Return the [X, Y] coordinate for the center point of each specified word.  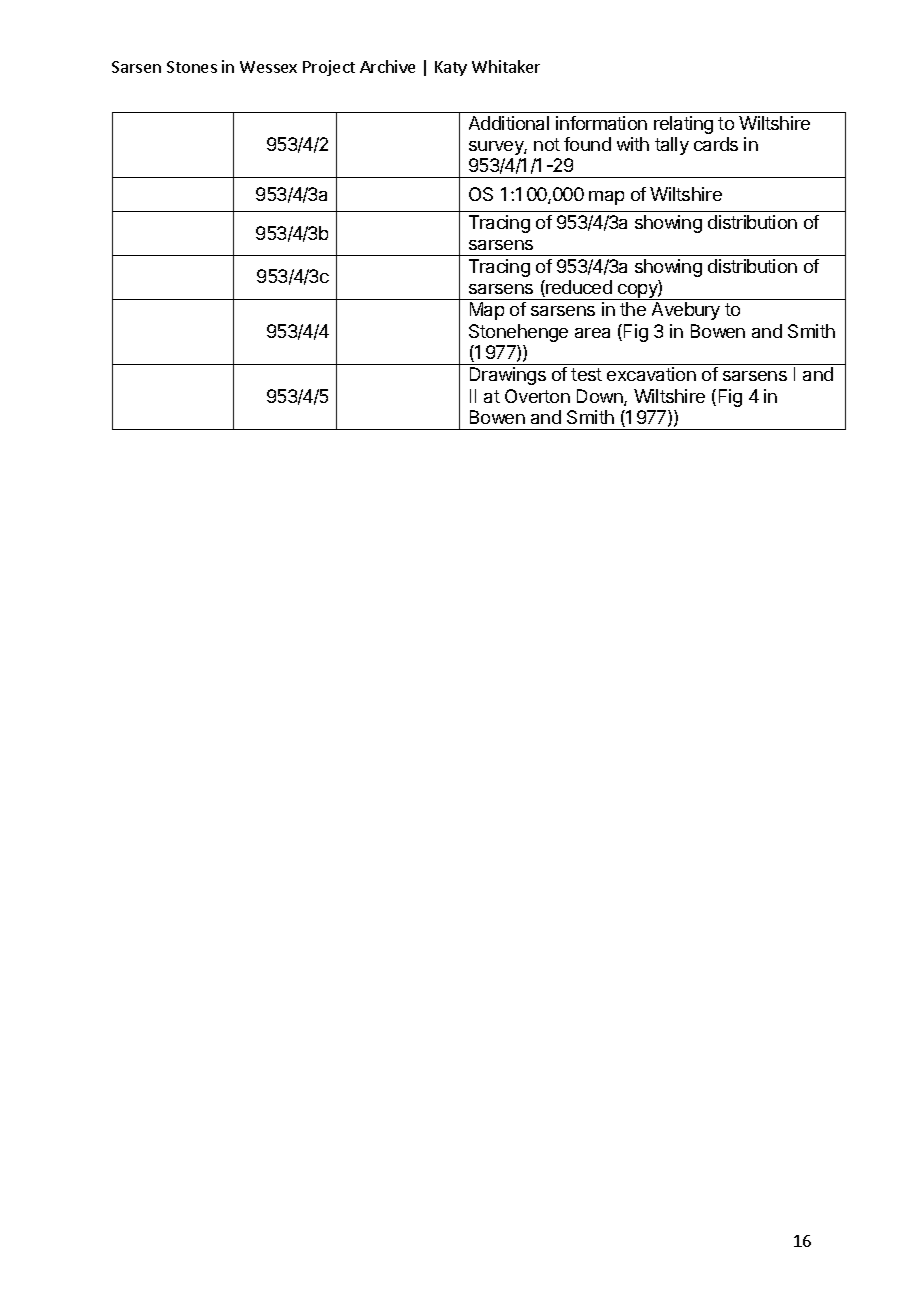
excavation [651, 374]
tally [672, 146]
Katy [451, 68]
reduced [578, 288]
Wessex [268, 67]
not [547, 144]
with [633, 144]
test [586, 374]
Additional [509, 123]
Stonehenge [518, 333]
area [592, 333]
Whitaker [506, 66]
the [633, 309]
